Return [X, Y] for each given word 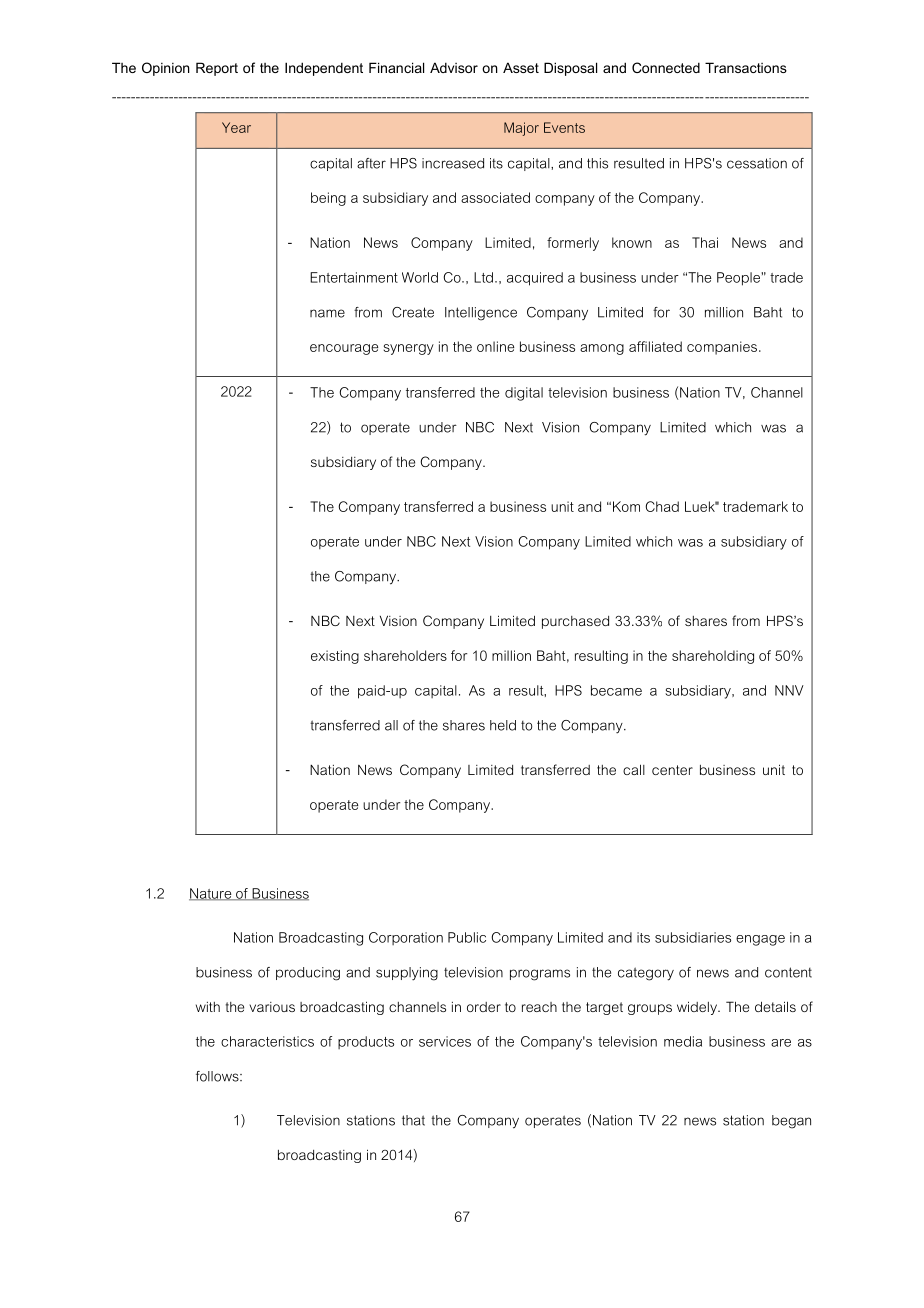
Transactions [746, 67]
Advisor [454, 67]
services [445, 1041]
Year [236, 127]
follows [218, 1076]
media [683, 1041]
